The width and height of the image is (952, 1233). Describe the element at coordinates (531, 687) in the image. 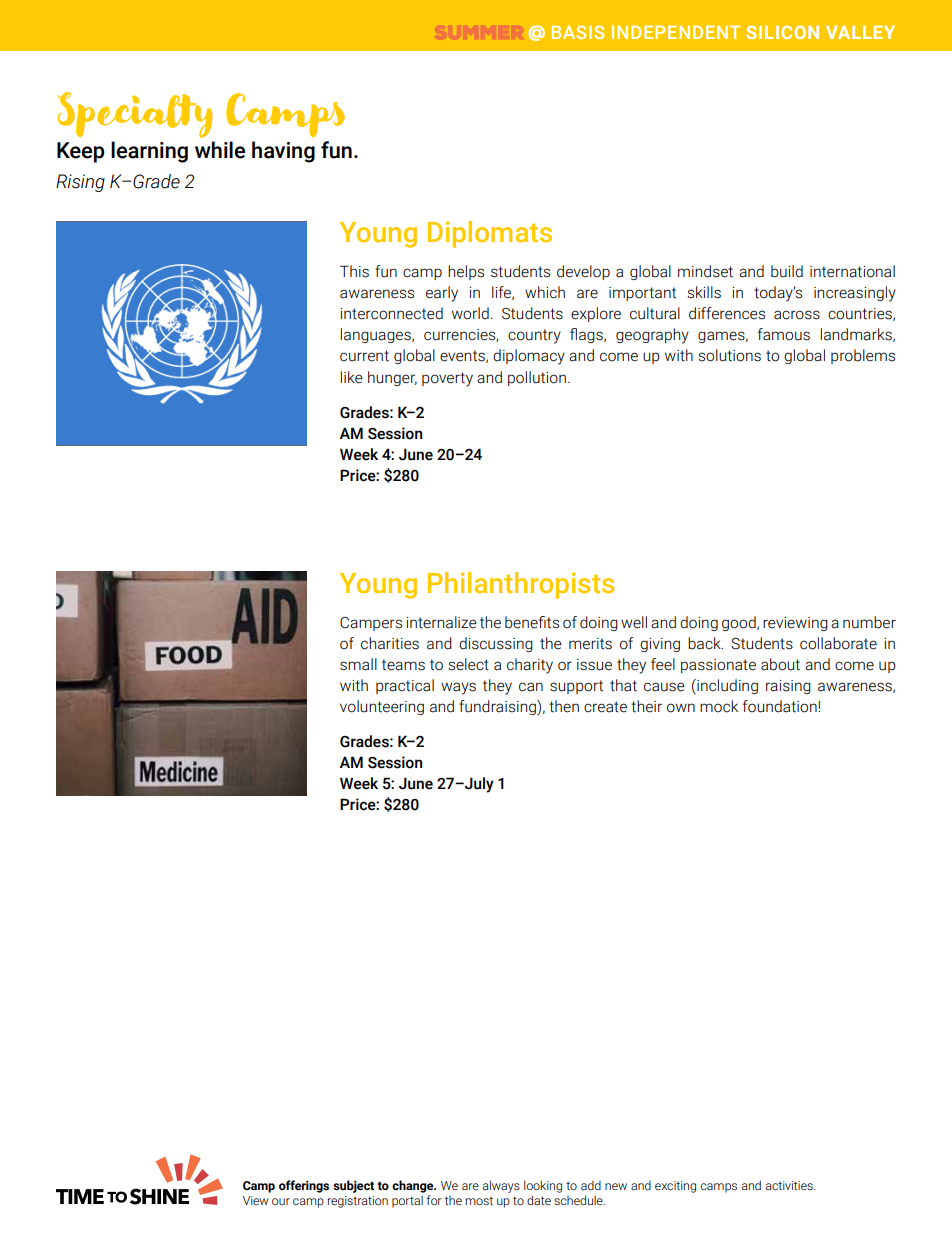

I see `can` at that location.
